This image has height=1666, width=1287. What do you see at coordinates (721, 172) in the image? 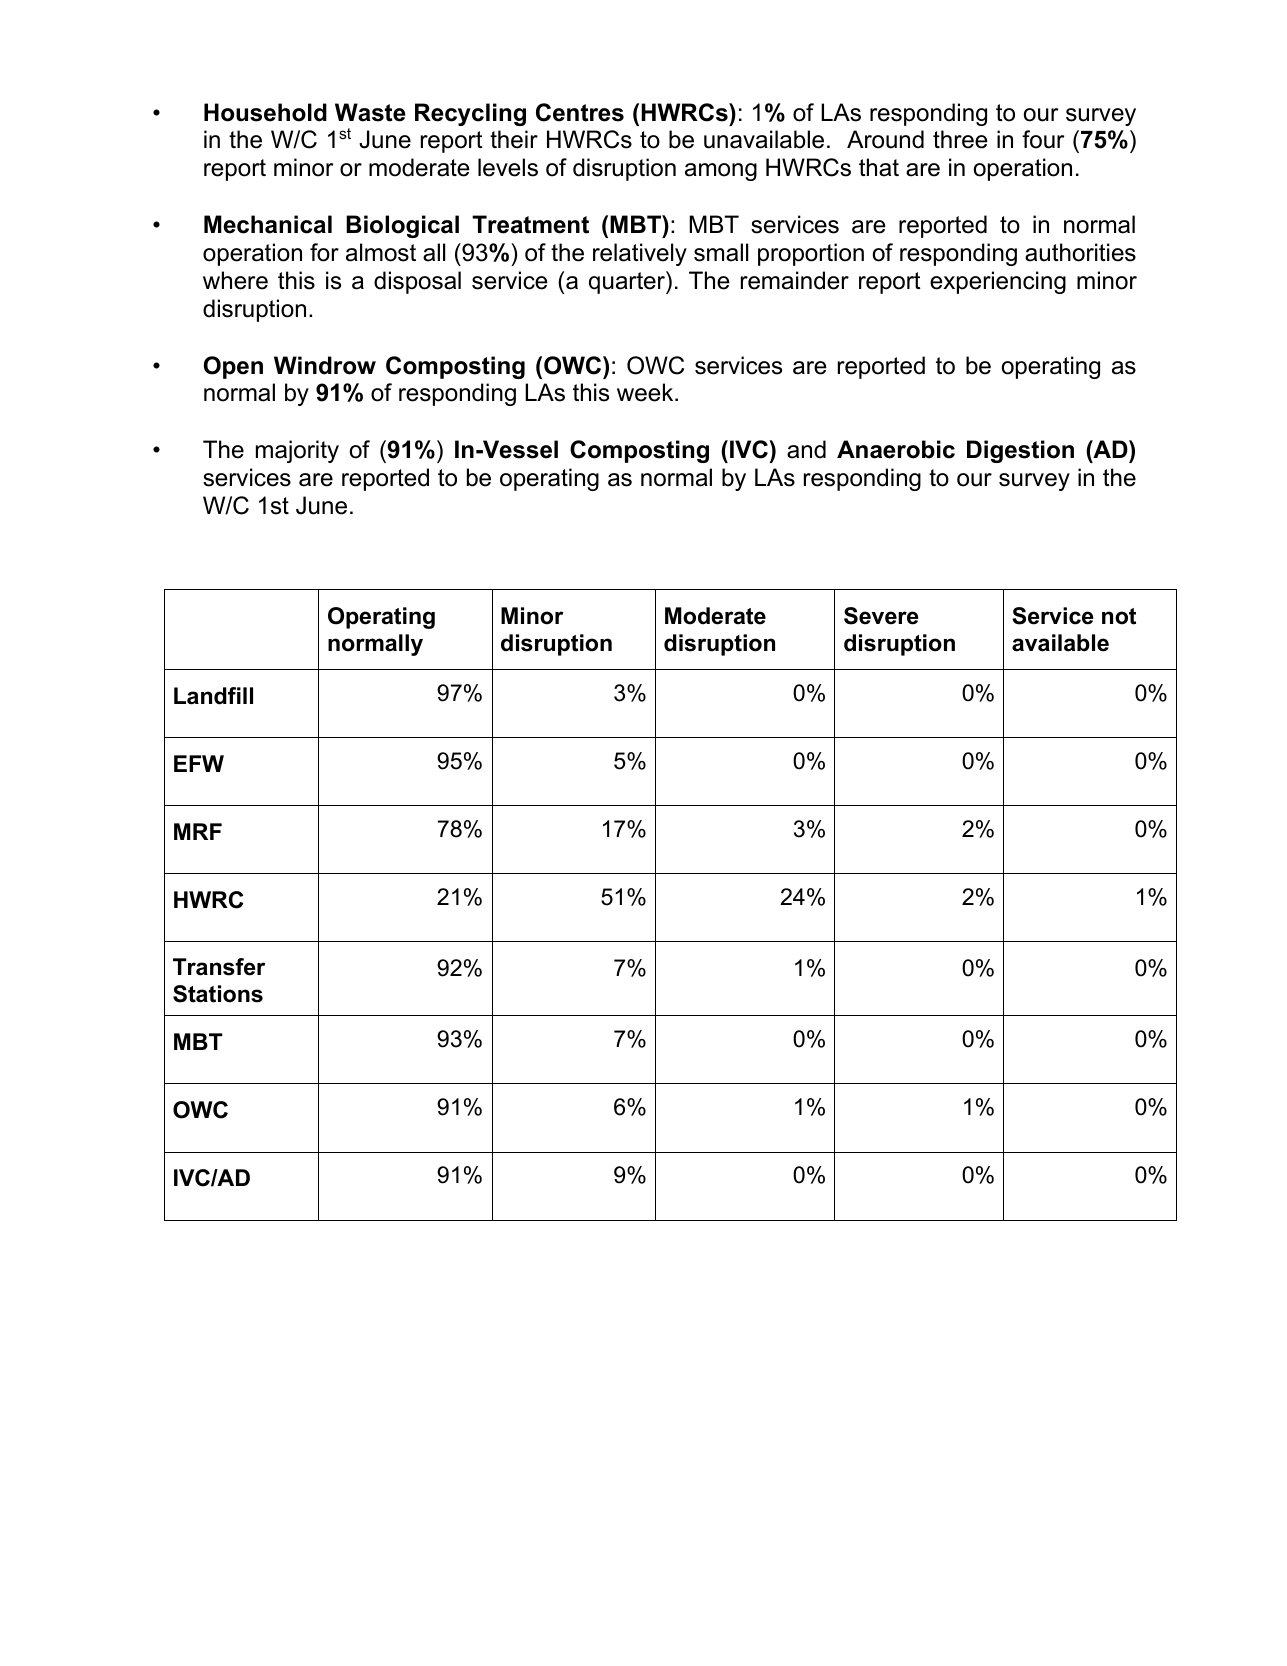
I see `among` at bounding box center [721, 172].
